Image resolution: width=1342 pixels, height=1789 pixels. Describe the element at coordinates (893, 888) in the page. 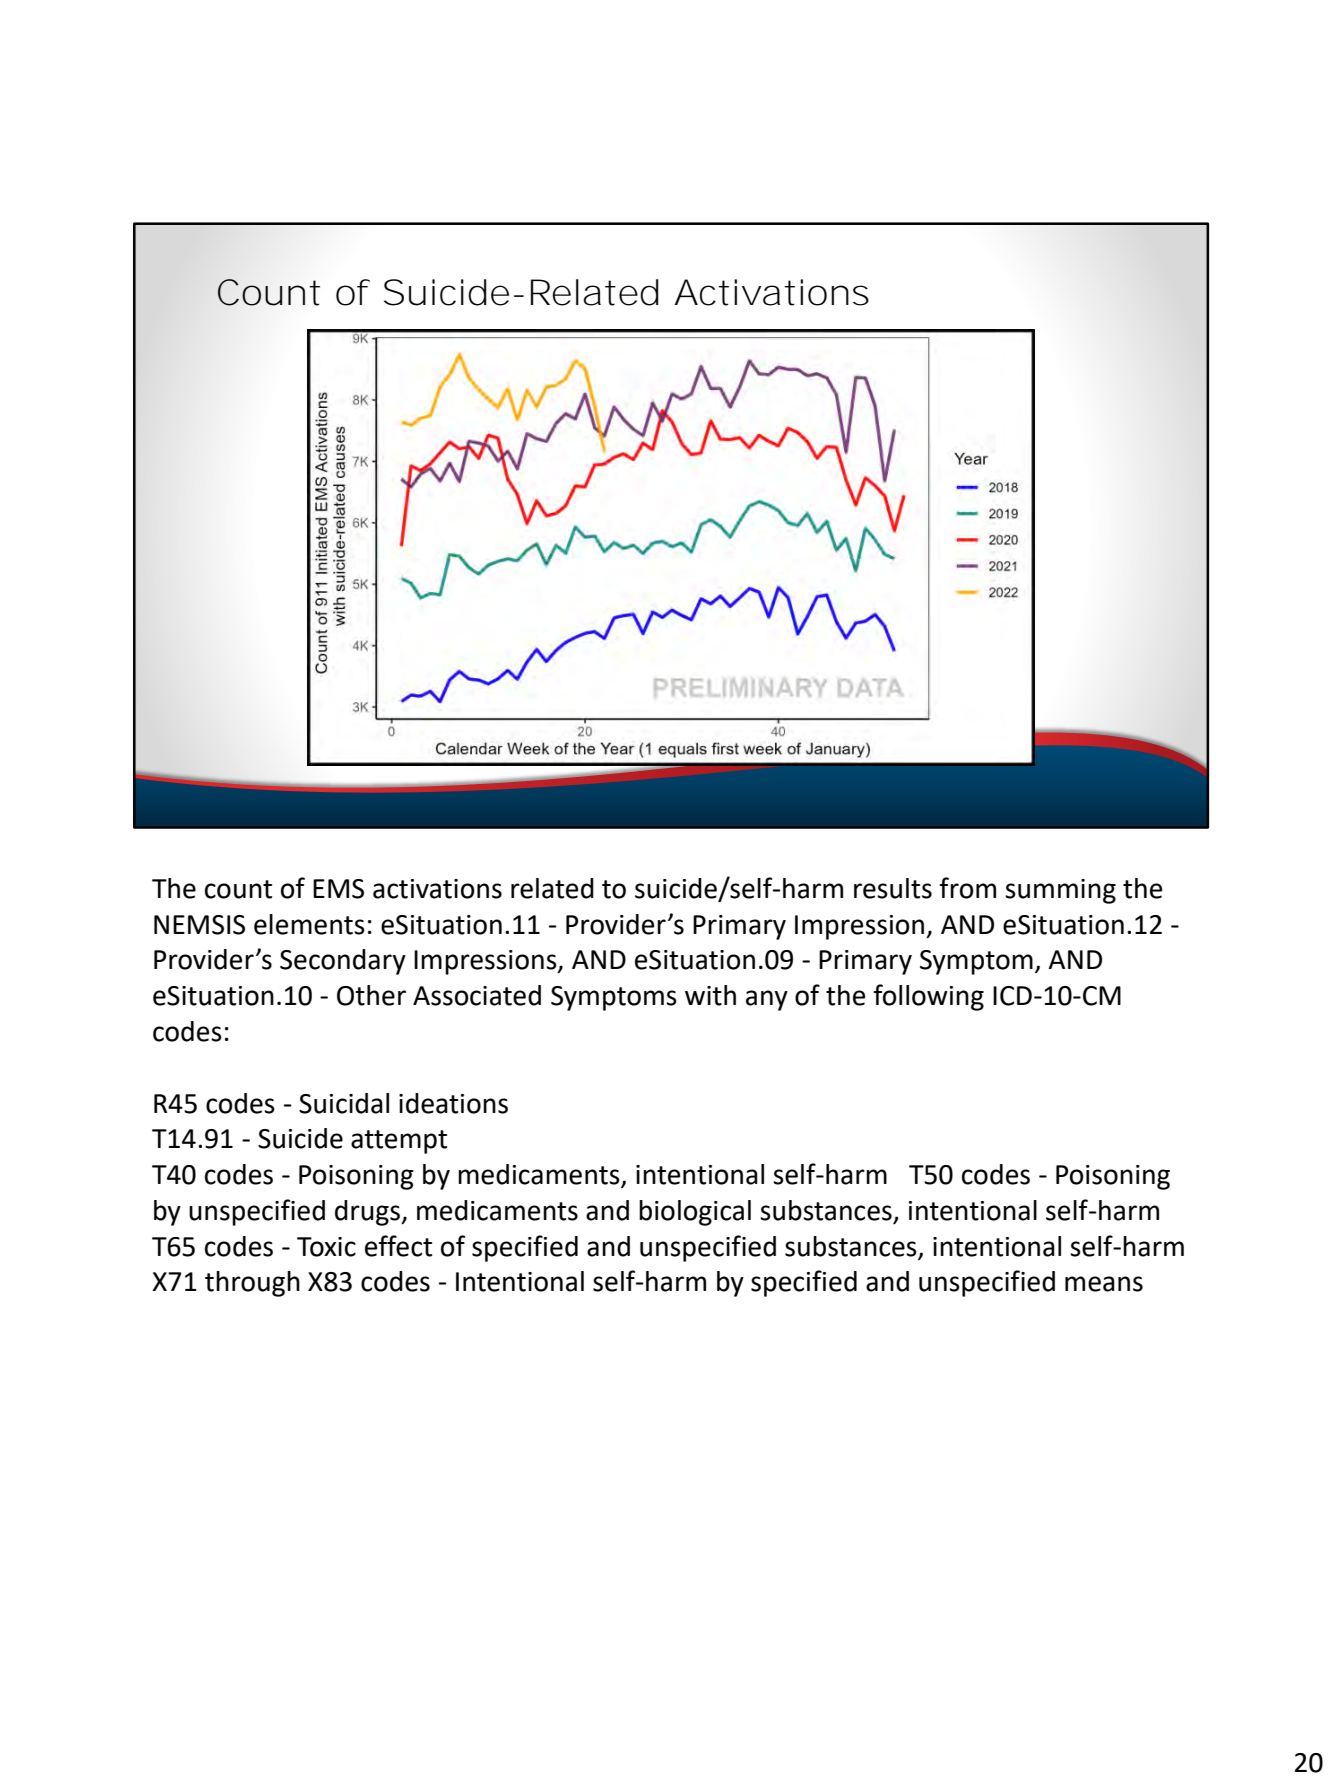

I see `results` at that location.
